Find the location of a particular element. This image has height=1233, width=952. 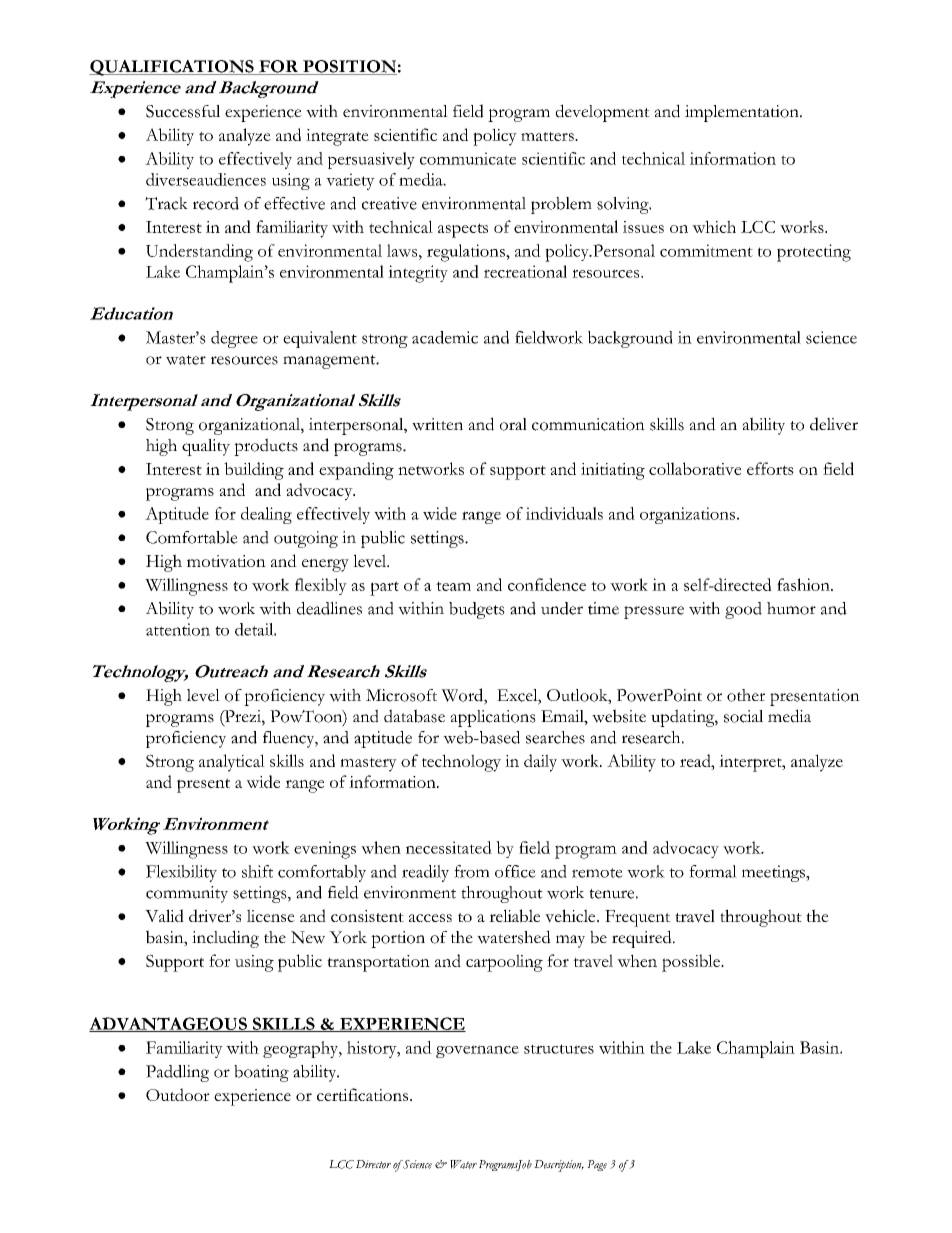

deliver is located at coordinates (834, 424).
